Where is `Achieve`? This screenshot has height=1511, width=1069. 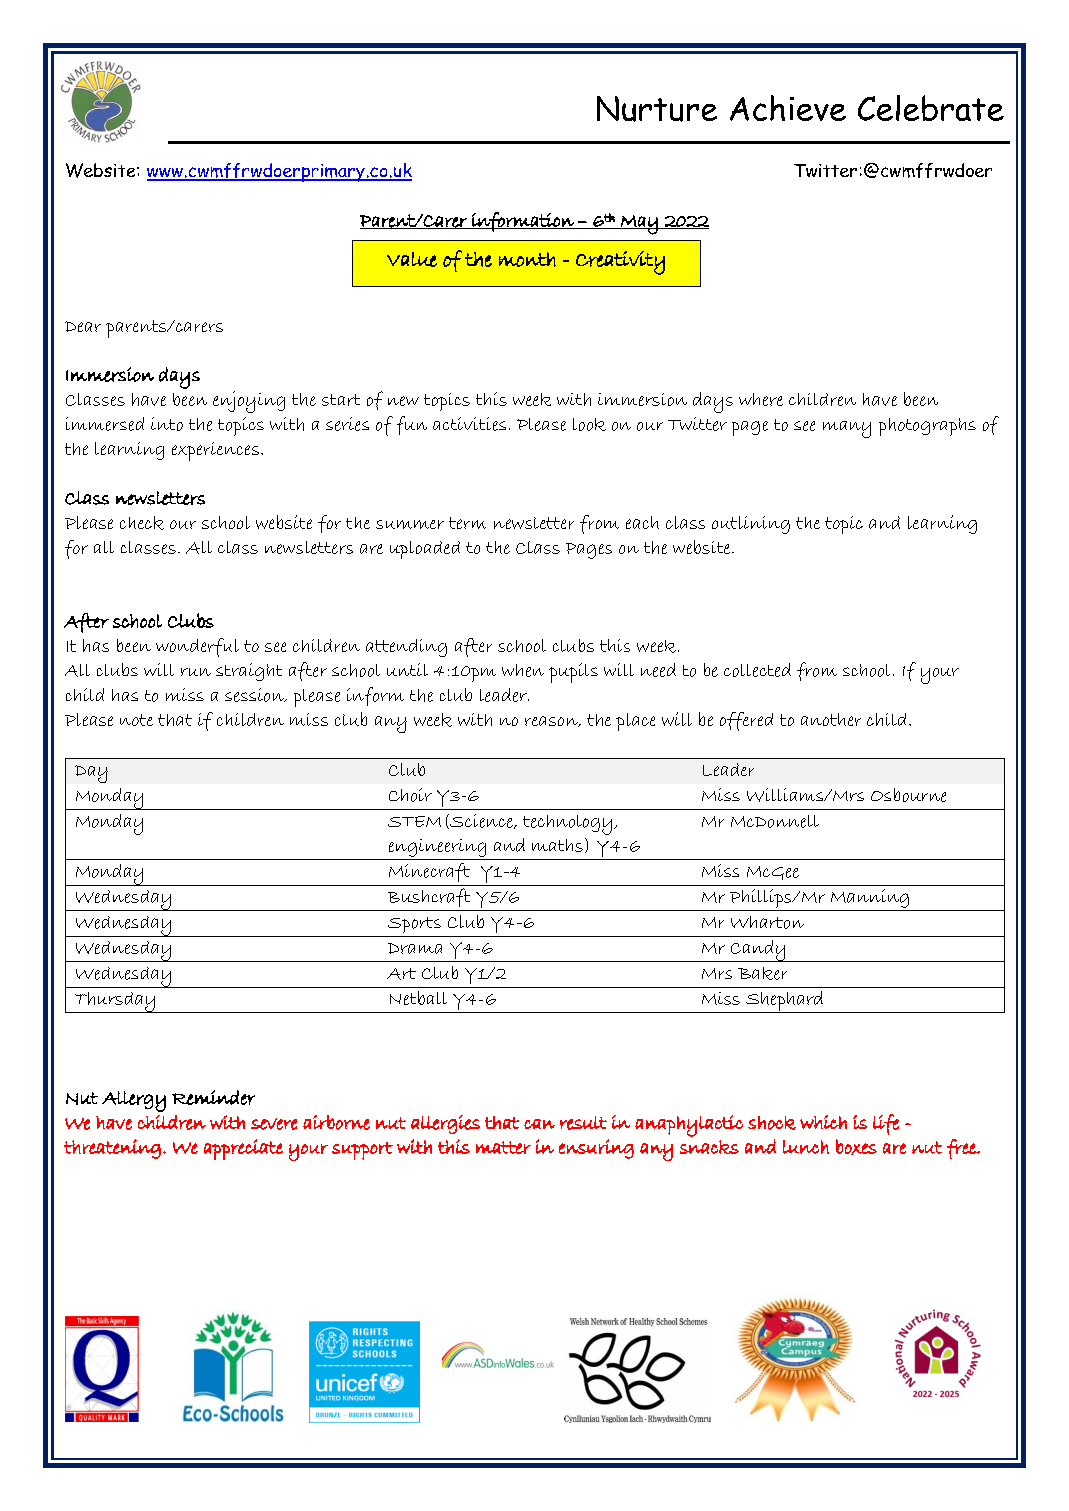
Achieve is located at coordinates (788, 108).
